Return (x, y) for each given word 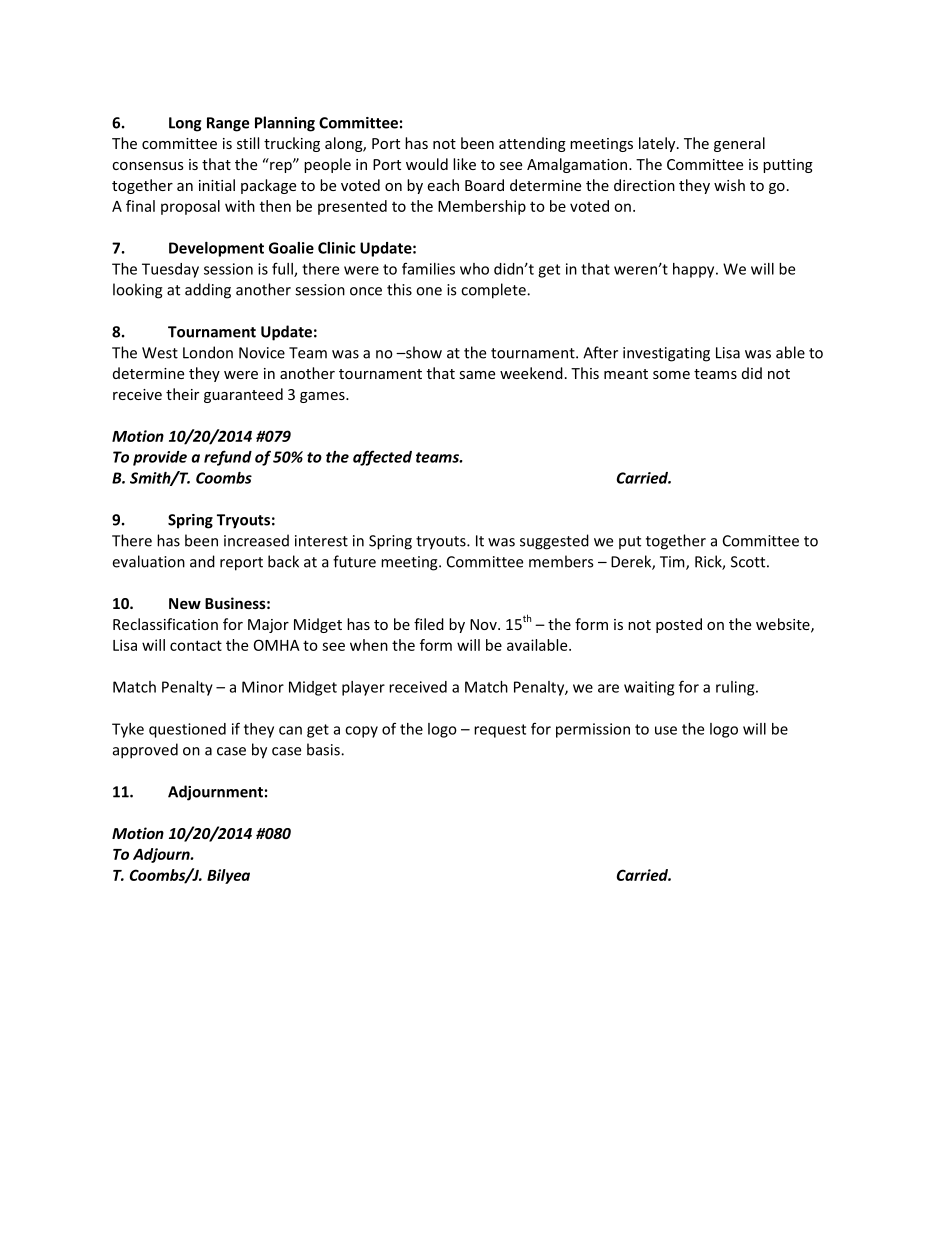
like (464, 164)
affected (382, 458)
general (739, 144)
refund (228, 458)
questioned (187, 730)
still (248, 143)
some (671, 375)
